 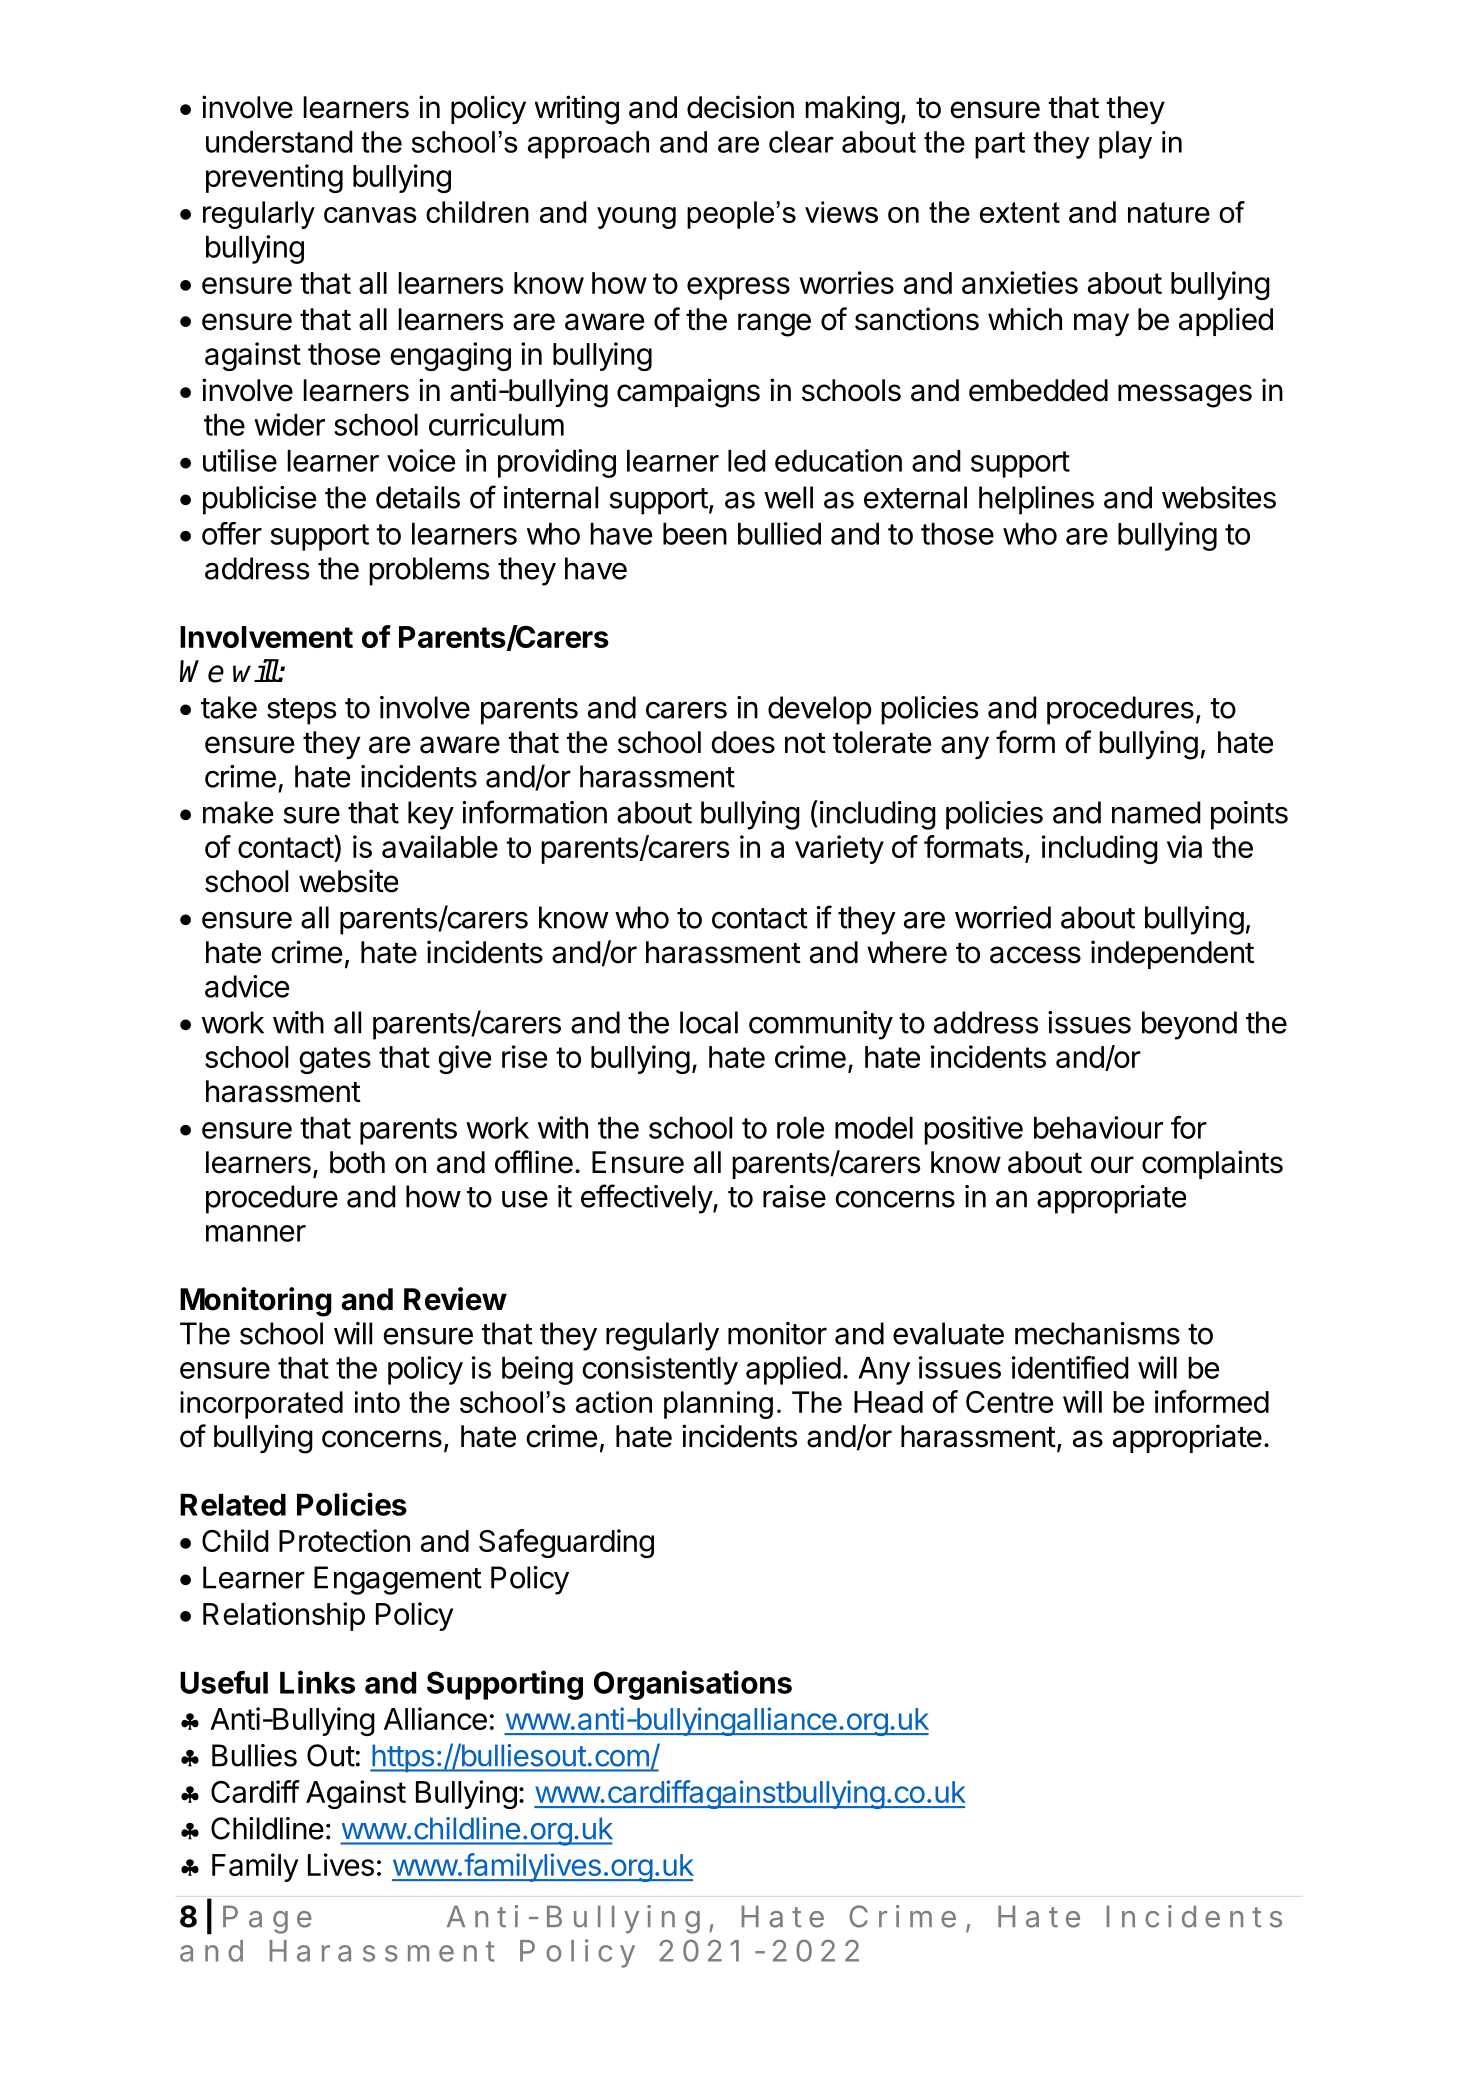 I want to click on steps, so click(x=302, y=711).
